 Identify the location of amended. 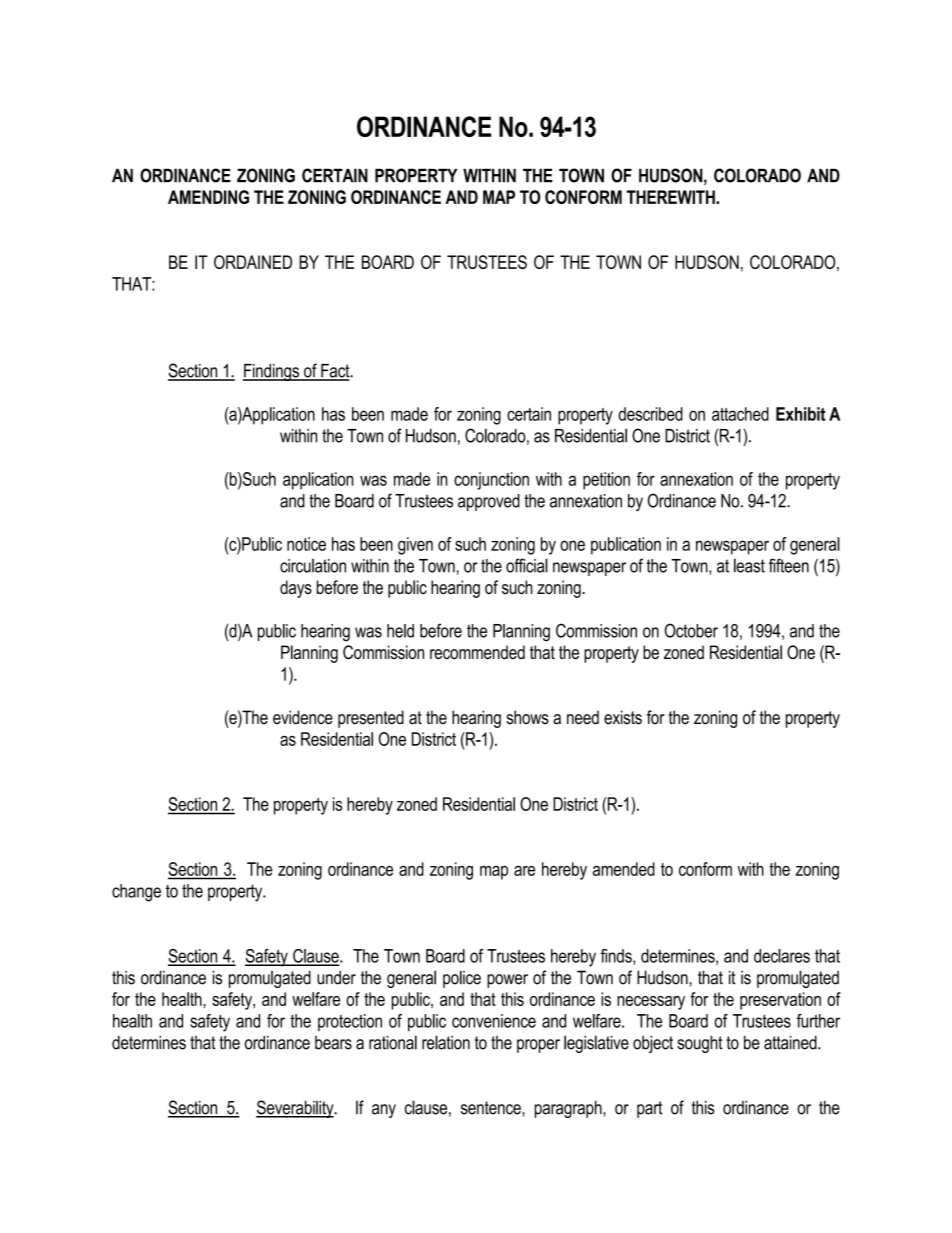
(624, 869).
